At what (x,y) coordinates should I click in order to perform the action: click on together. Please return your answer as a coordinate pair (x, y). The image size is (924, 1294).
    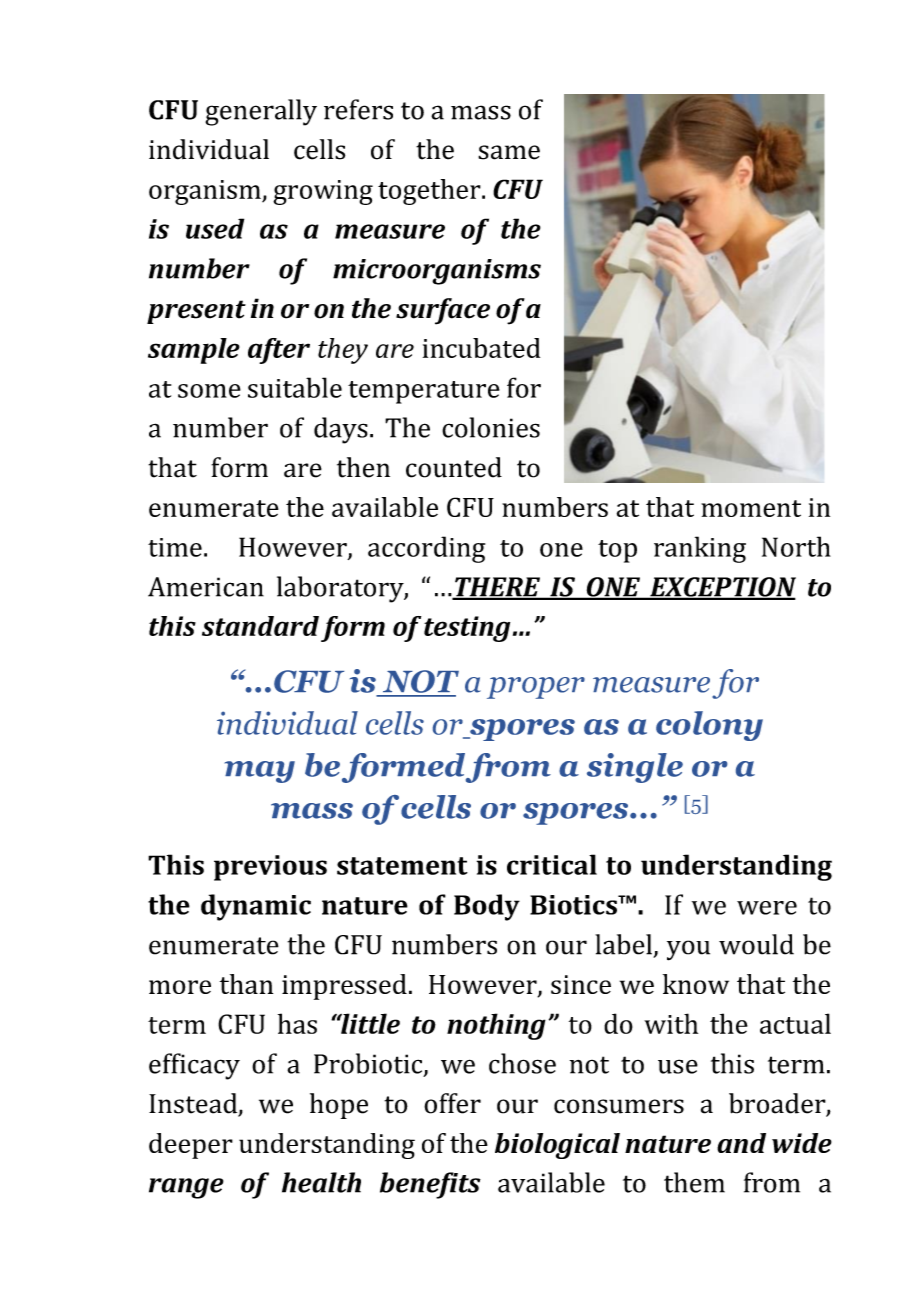
    Looking at the image, I should click on (430, 192).
